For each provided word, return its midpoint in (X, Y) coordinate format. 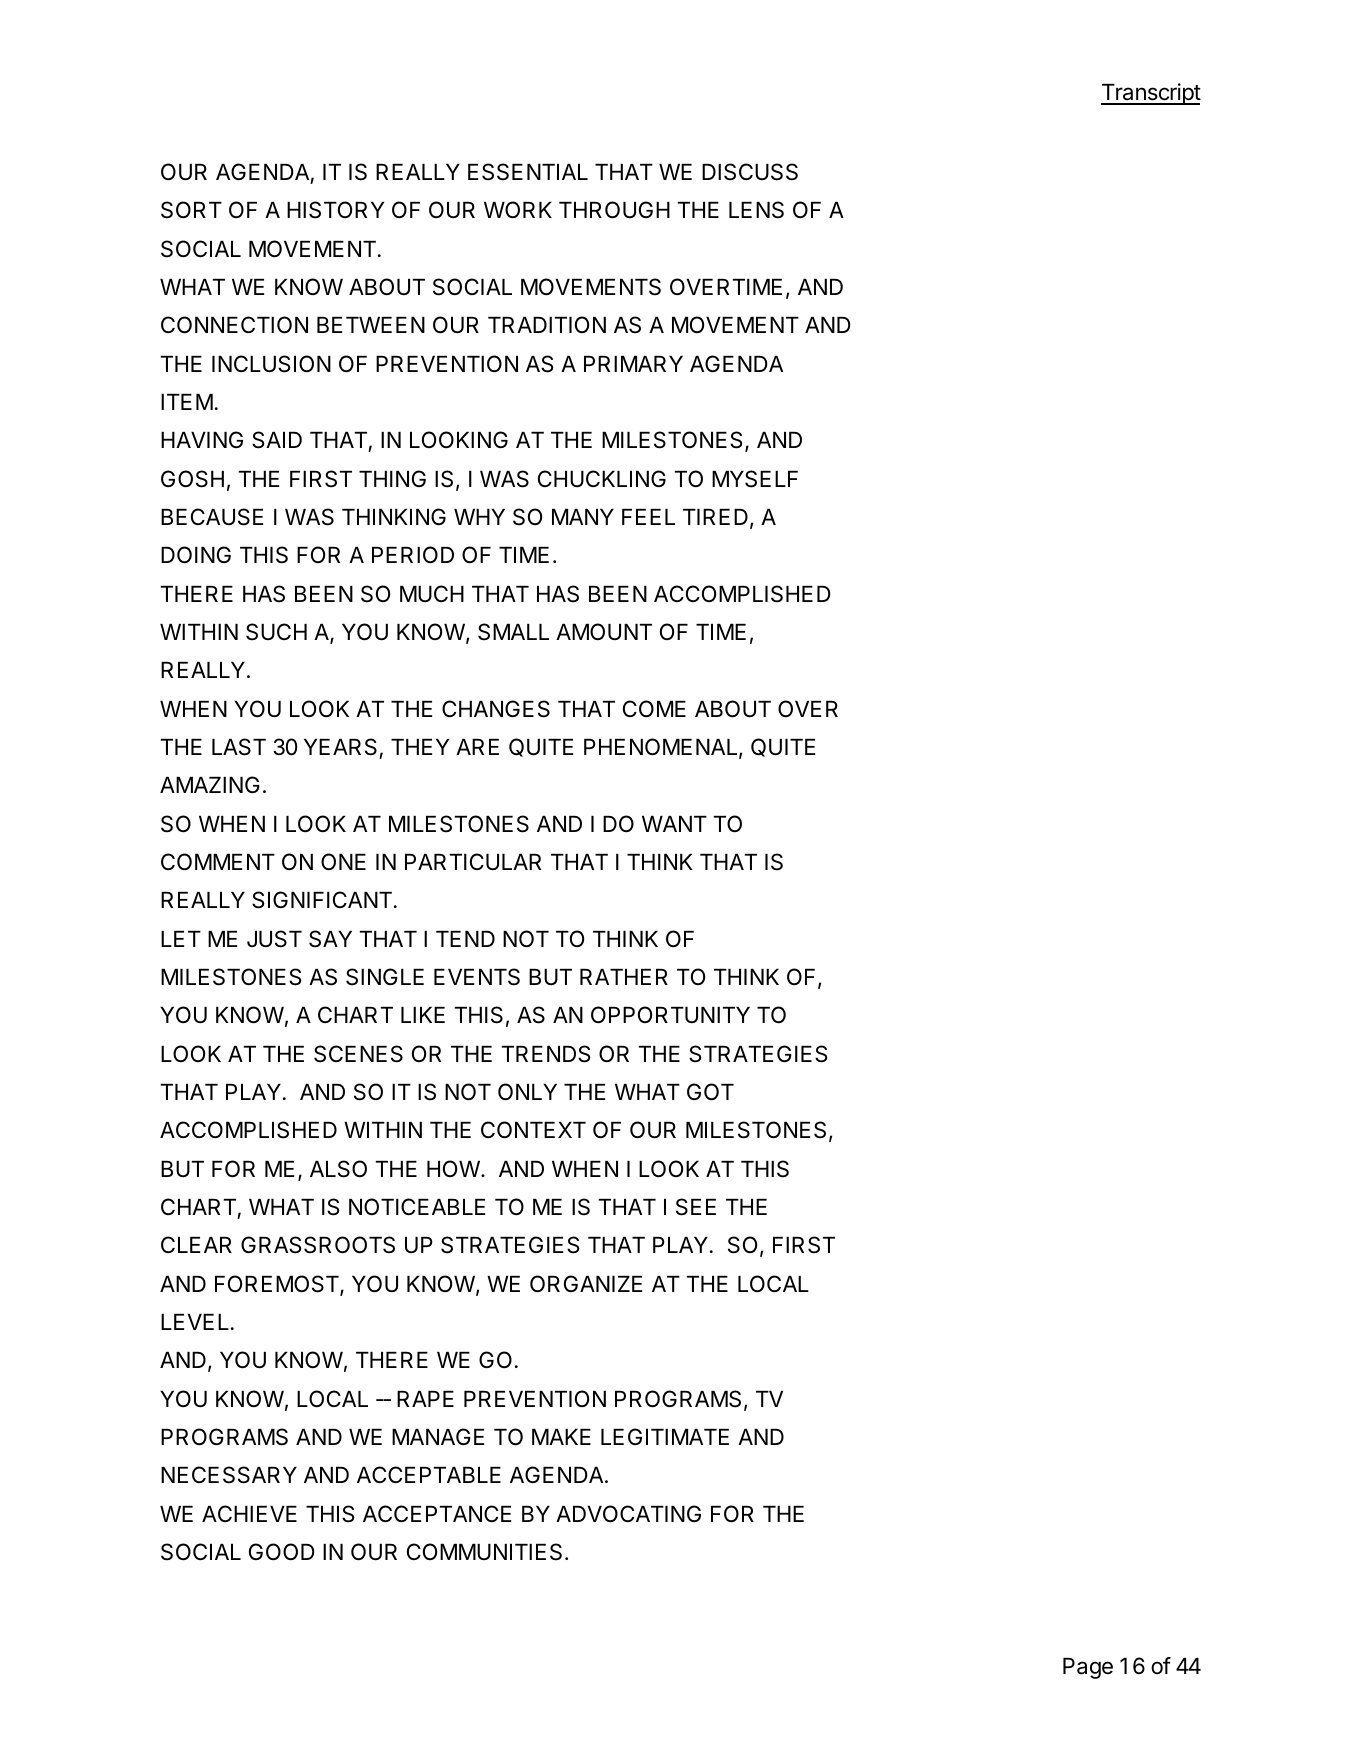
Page (1088, 1668)
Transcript (1151, 94)
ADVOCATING (628, 1514)
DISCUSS (750, 172)
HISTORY (335, 210)
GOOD (282, 1552)
